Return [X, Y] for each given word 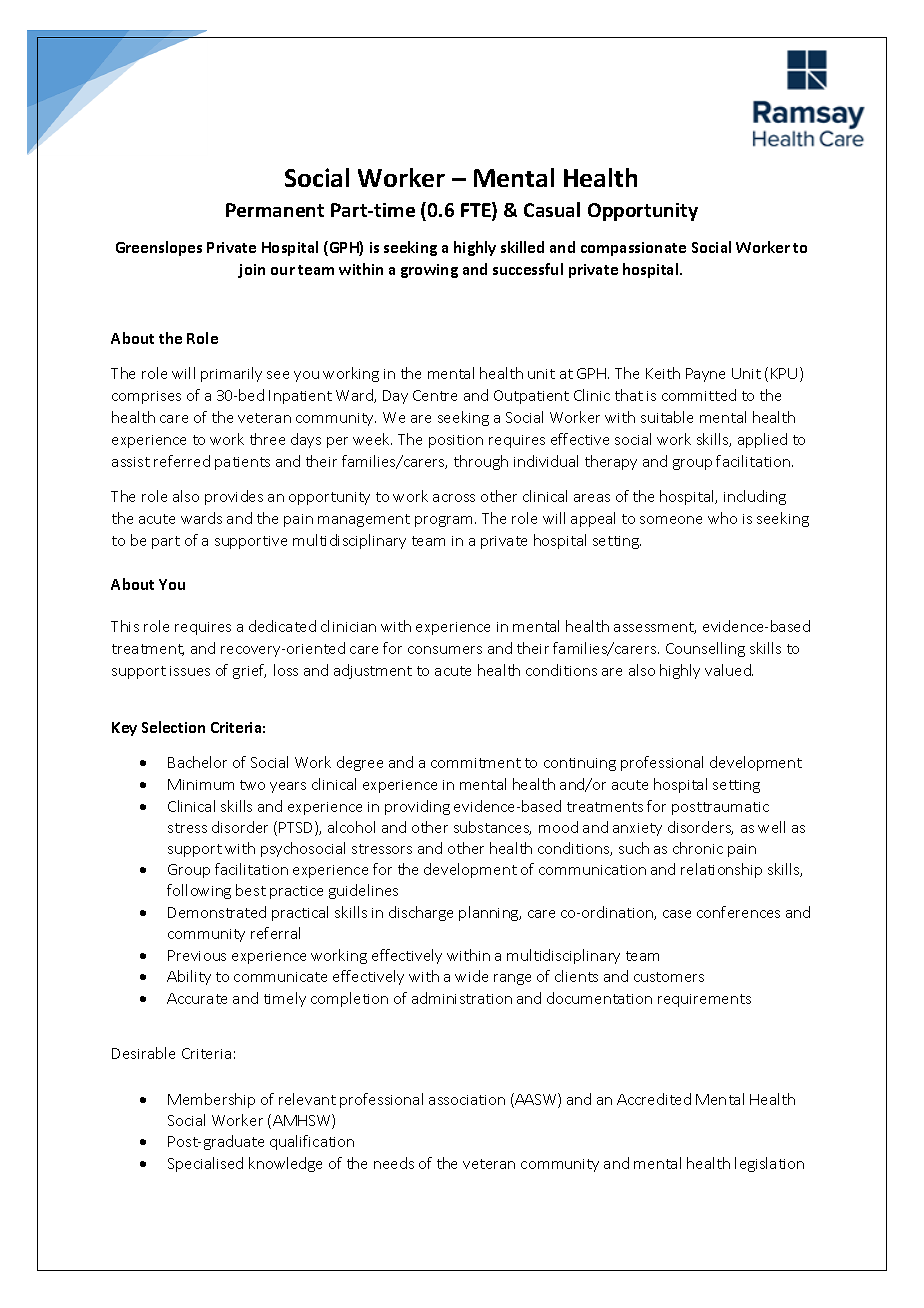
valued [729, 670]
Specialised [205, 1164]
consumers [445, 650]
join [251, 271]
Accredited [654, 1099]
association [467, 1100]
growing [429, 271]
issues [190, 671]
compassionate [633, 249]
